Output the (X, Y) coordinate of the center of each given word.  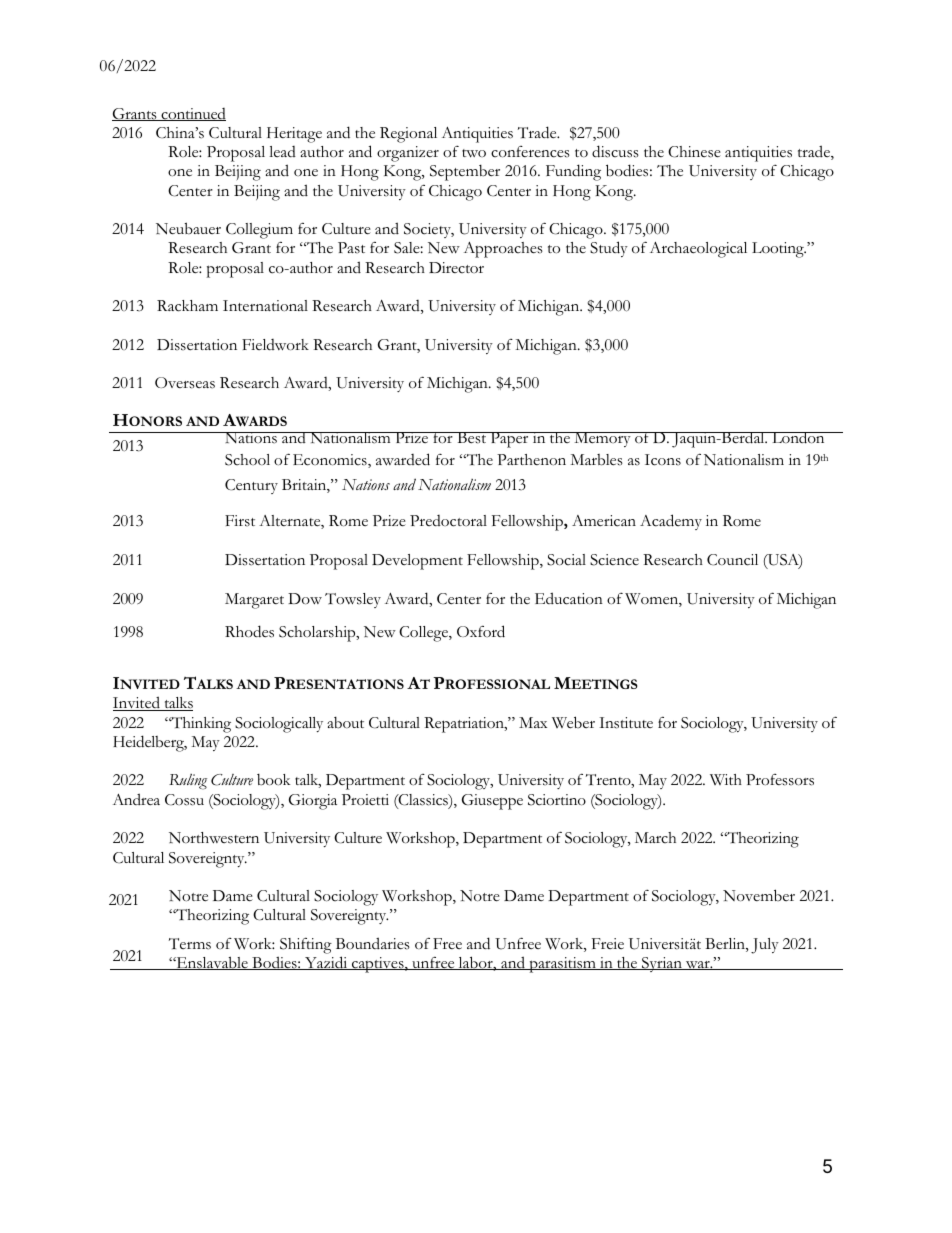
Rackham (187, 306)
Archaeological (698, 250)
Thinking (200, 725)
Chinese (694, 152)
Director (456, 268)
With (726, 779)
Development (417, 562)
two (474, 153)
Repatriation (465, 725)
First (240, 521)
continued (192, 114)
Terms (190, 944)
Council (732, 560)
